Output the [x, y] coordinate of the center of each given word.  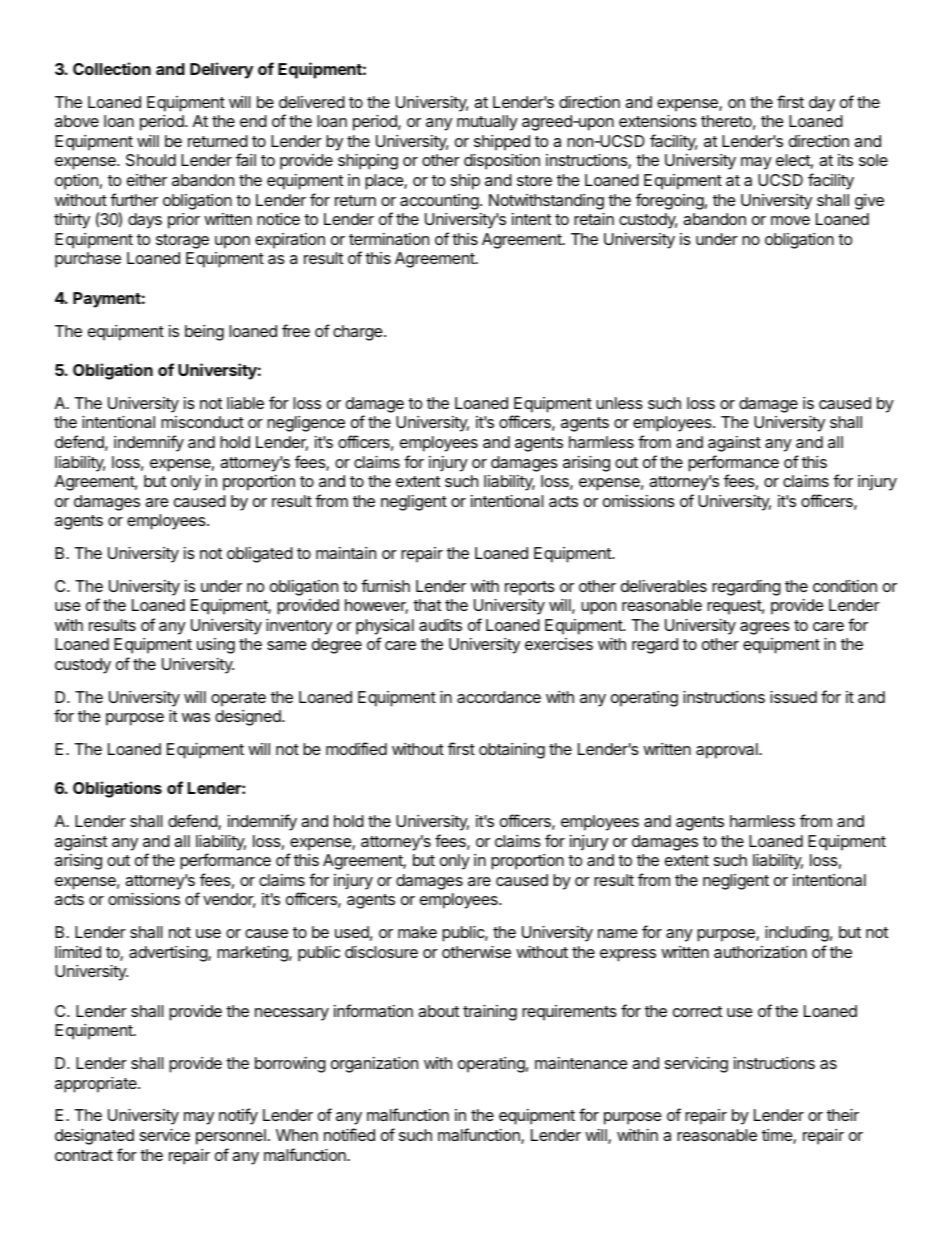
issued [793, 697]
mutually [487, 123]
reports [530, 588]
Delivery [221, 70]
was [196, 717]
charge [359, 333]
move [790, 220]
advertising [169, 954]
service [165, 1135]
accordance [499, 697]
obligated [260, 555]
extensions [658, 121]
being [204, 333]
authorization [760, 952]
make [417, 932]
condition [845, 586]
